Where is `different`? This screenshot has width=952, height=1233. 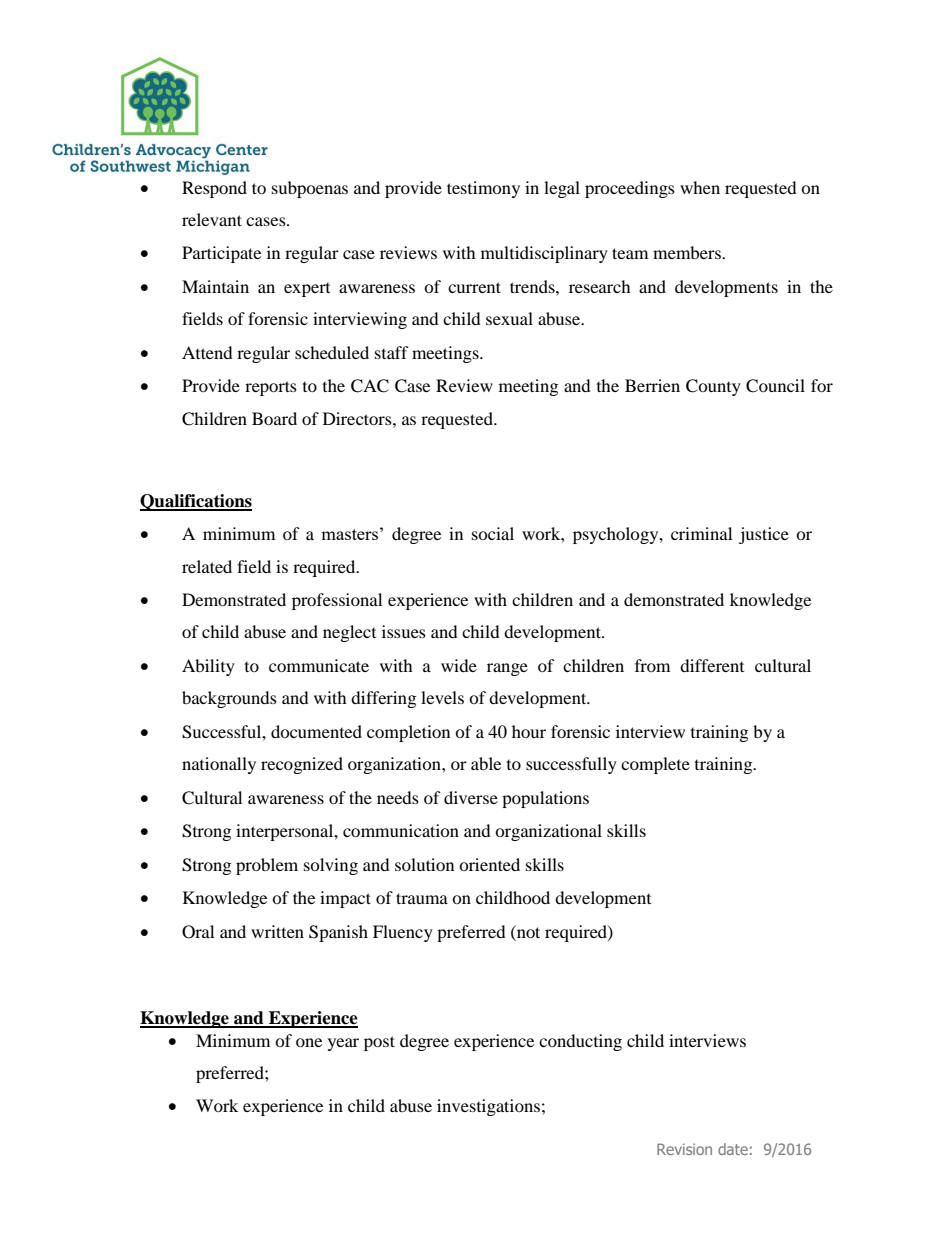
different is located at coordinates (712, 665).
